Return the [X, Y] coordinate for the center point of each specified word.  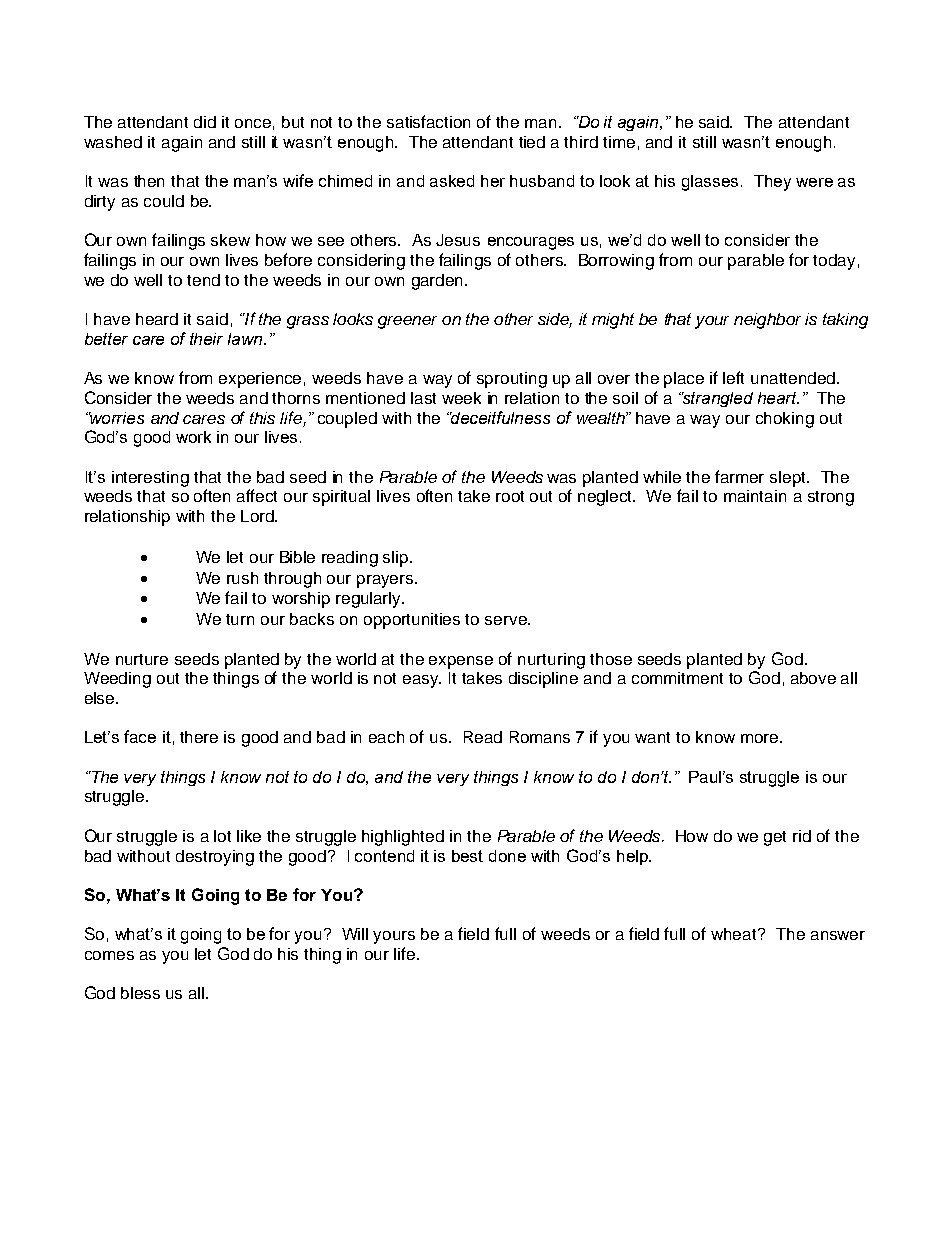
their [206, 339]
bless [140, 993]
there [199, 737]
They [772, 183]
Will [355, 934]
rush [242, 578]
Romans [540, 737]
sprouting [512, 380]
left [733, 377]
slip [397, 559]
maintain [755, 496]
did [205, 122]
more [761, 738]
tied [532, 142]
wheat [735, 934]
